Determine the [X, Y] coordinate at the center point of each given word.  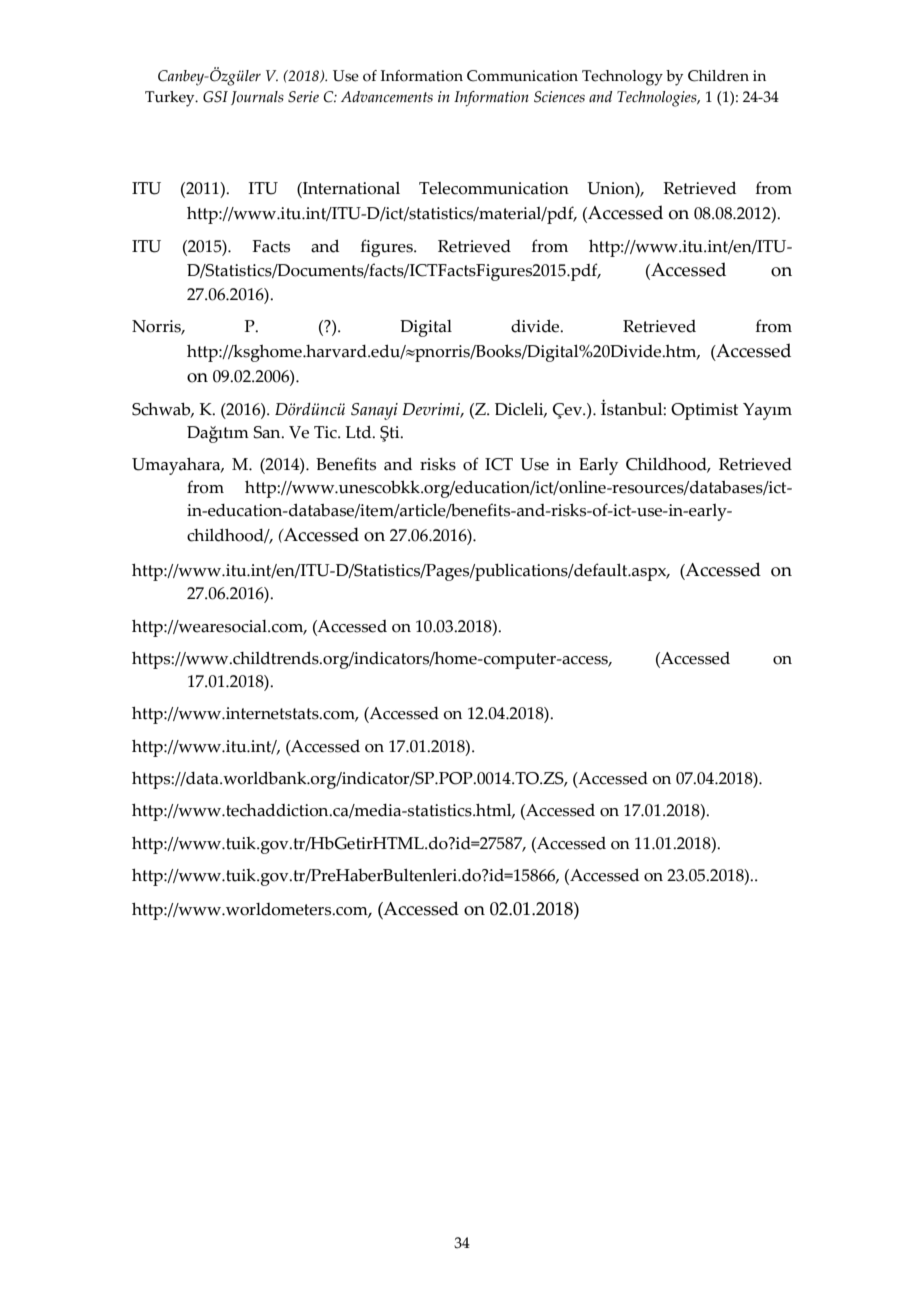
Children [718, 76]
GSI [215, 97]
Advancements [387, 97]
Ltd [359, 432]
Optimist [704, 411]
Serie [303, 97]
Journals [257, 98]
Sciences [559, 97]
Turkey [171, 99]
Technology [622, 78]
